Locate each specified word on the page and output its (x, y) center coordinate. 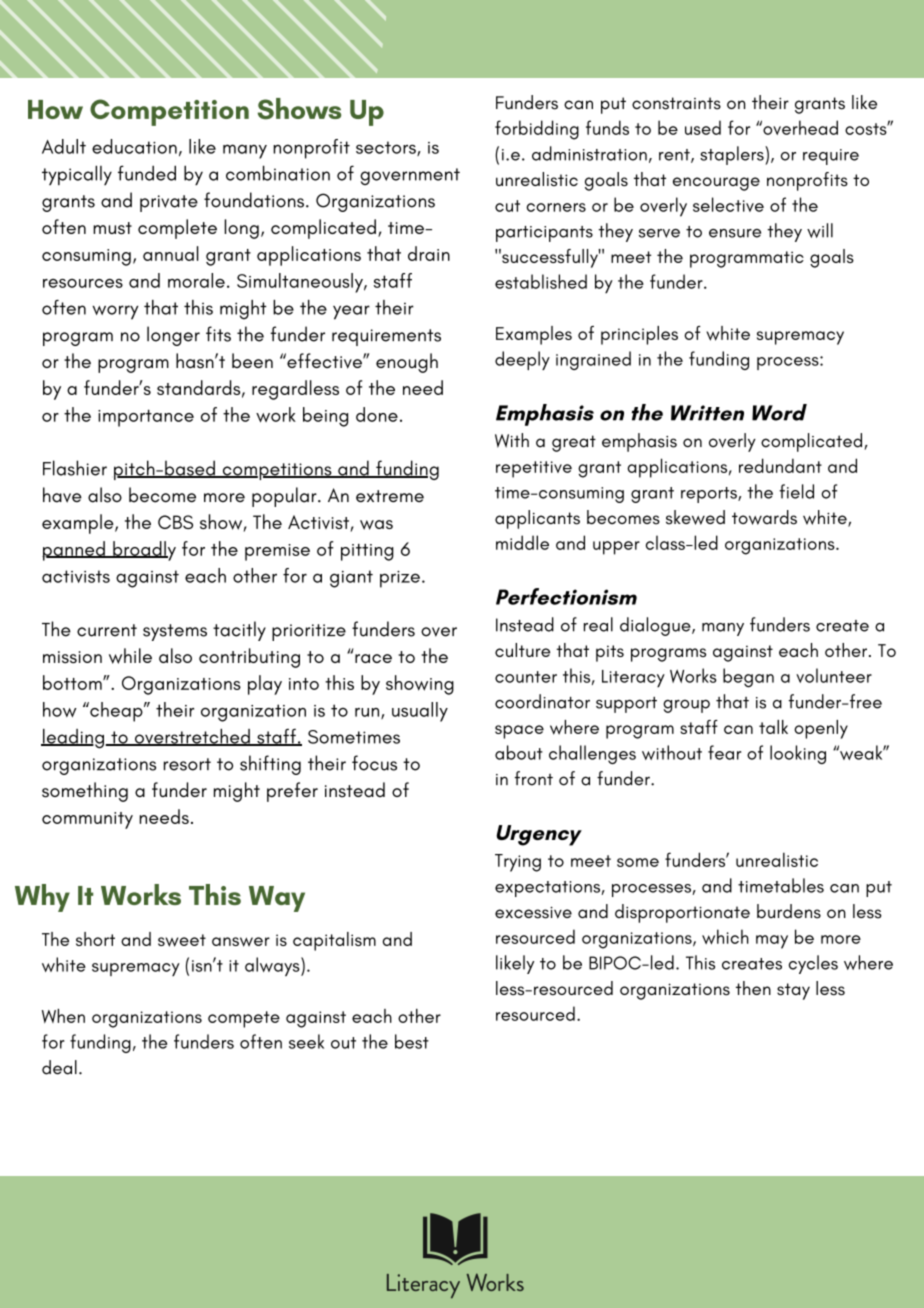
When (63, 1016)
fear (724, 752)
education (134, 146)
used (703, 127)
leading (73, 739)
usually (420, 712)
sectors (387, 148)
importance (146, 418)
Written (707, 413)
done (377, 414)
